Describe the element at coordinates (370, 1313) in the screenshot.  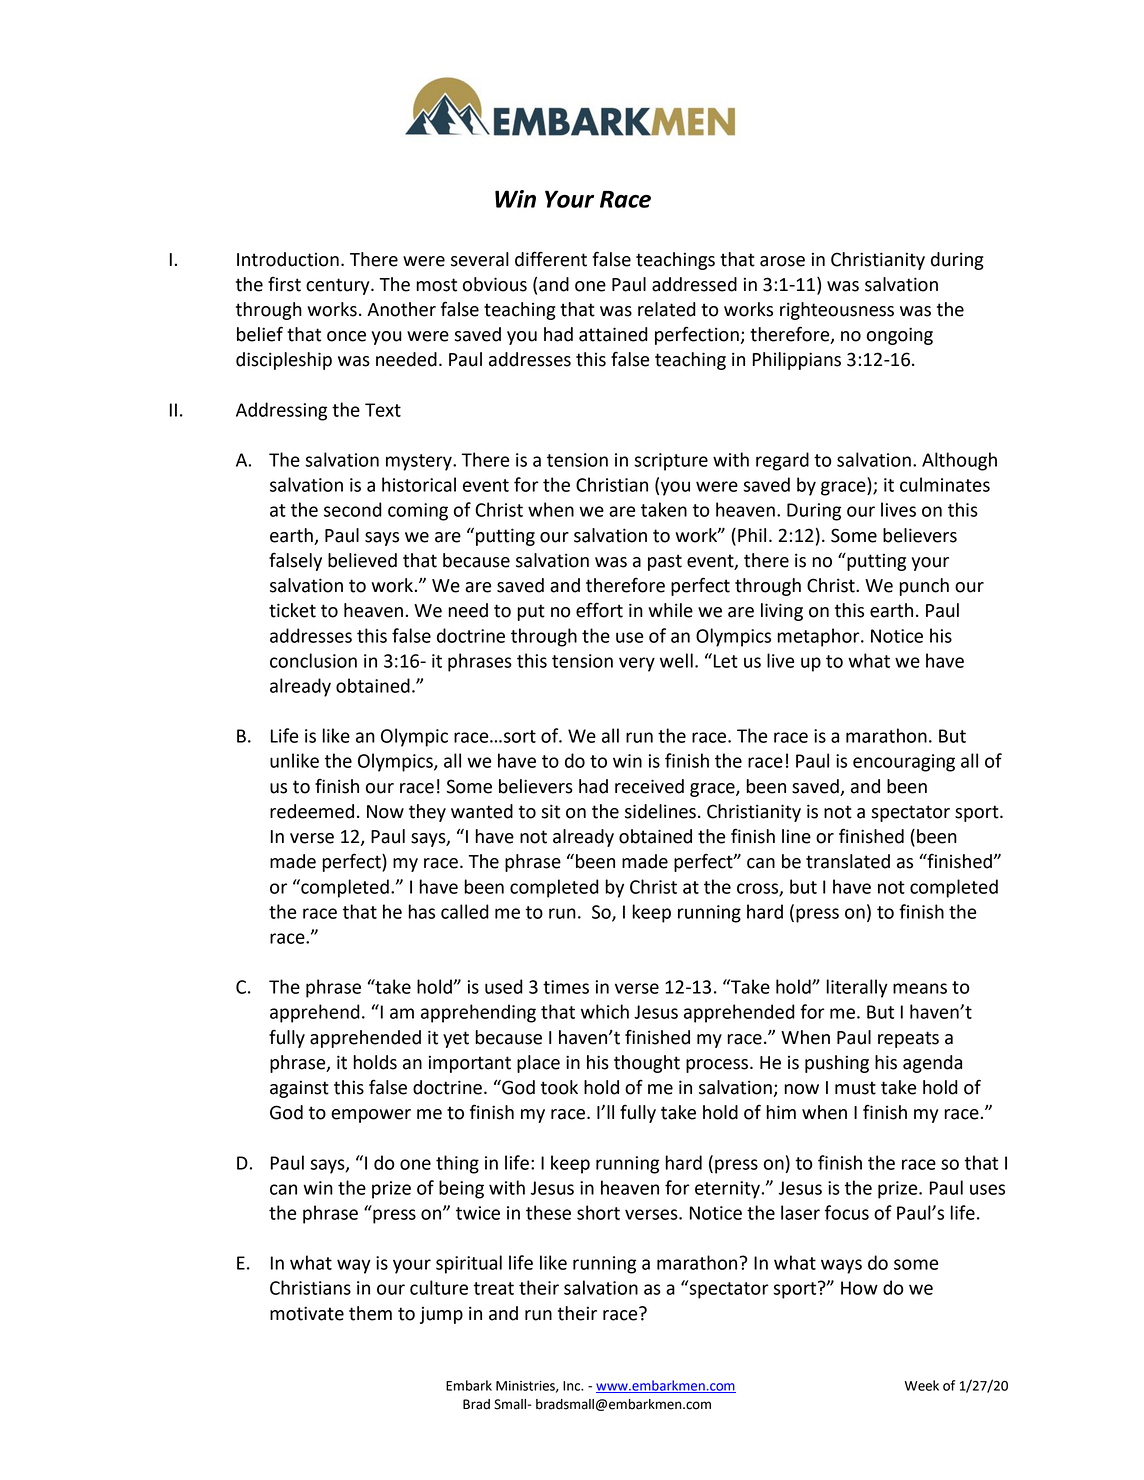
I see `them` at that location.
